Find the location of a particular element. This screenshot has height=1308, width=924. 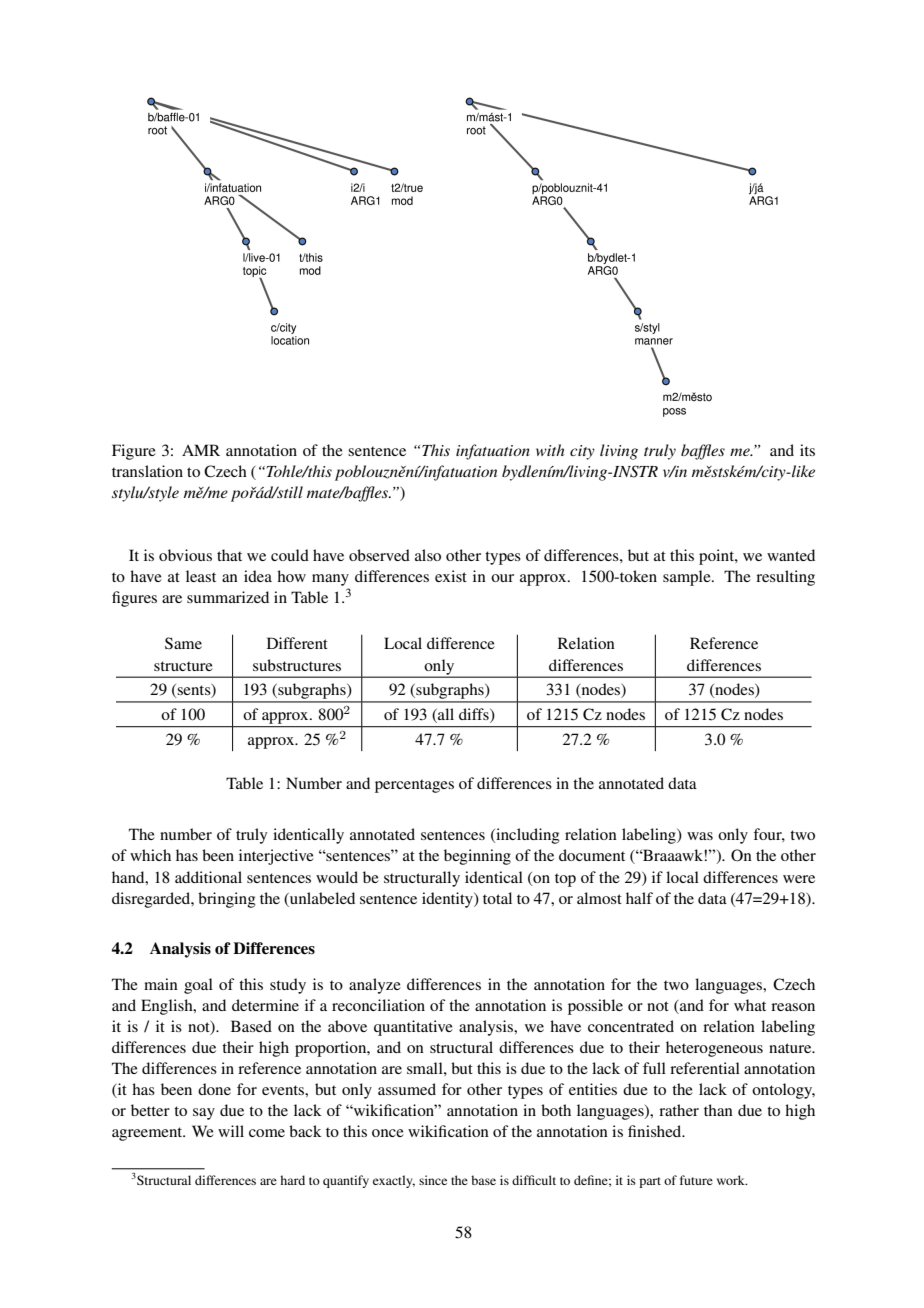

including is located at coordinates (527, 836).
